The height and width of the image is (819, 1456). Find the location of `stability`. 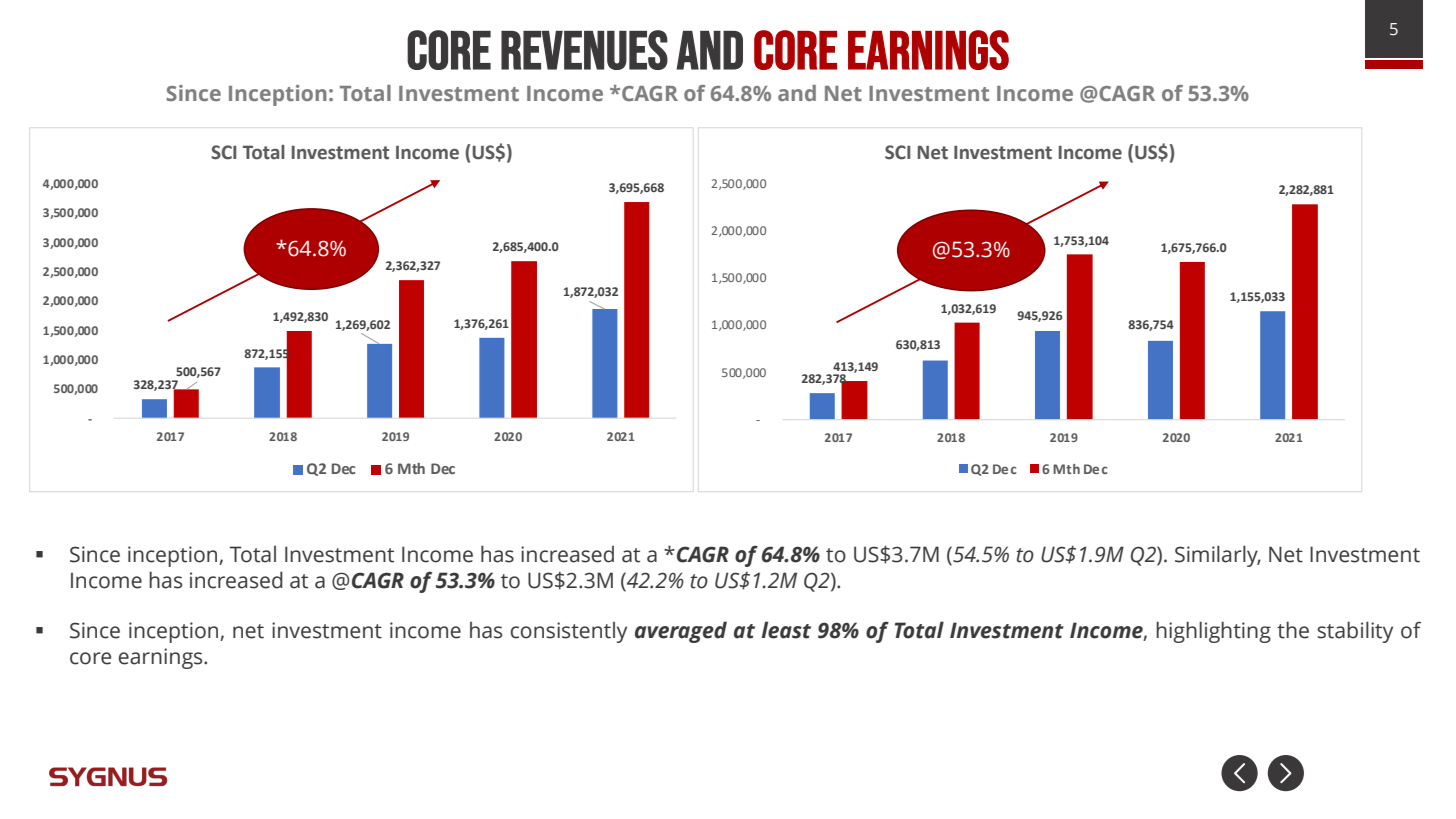

stability is located at coordinates (1355, 632).
